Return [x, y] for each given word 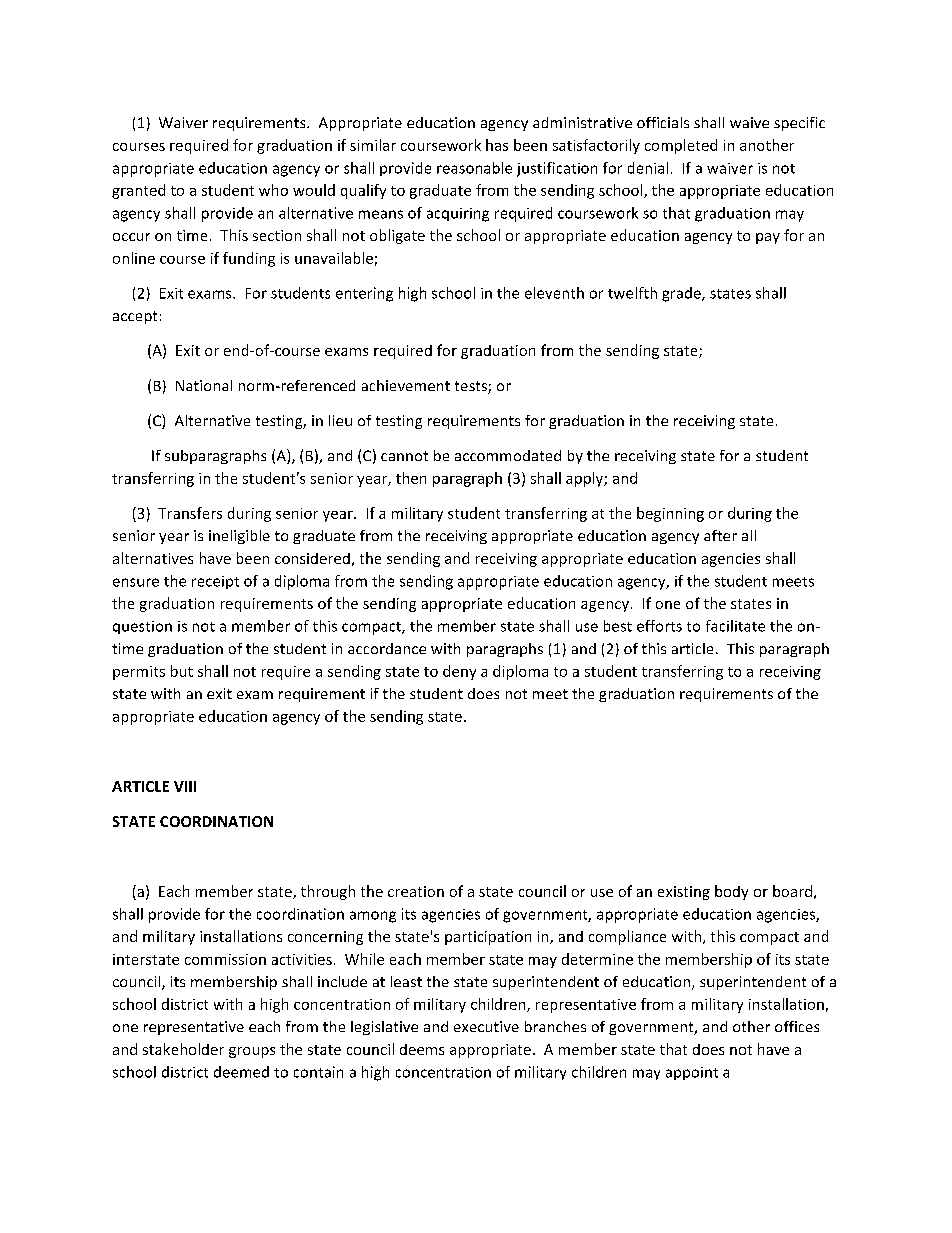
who [273, 190]
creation [416, 891]
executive [486, 1026]
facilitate [735, 626]
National [204, 385]
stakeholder [183, 1049]
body [731, 892]
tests [472, 387]
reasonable [474, 168]
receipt [215, 582]
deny [459, 672]
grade [682, 294]
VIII [185, 786]
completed [681, 146]
